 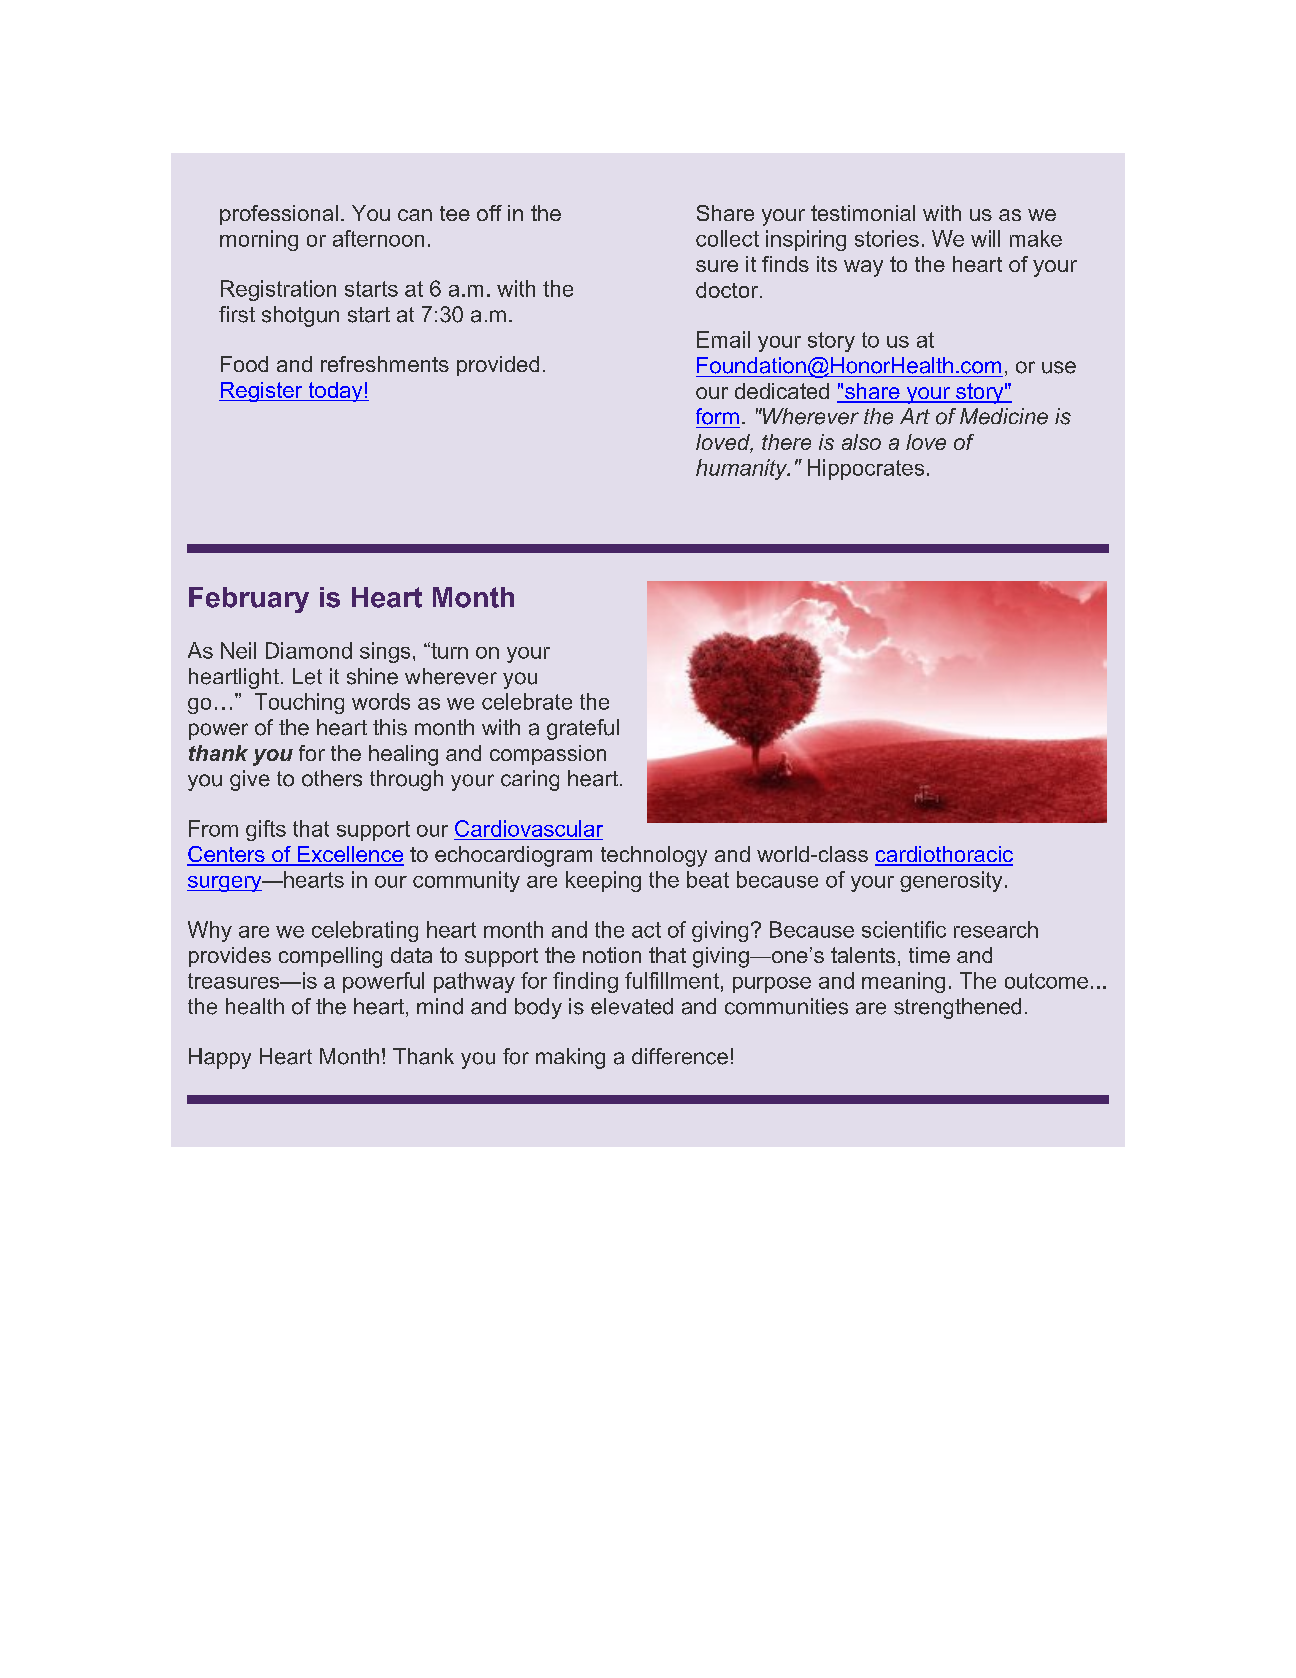 What do you see at coordinates (259, 240) in the screenshot?
I see `morning` at bounding box center [259, 240].
